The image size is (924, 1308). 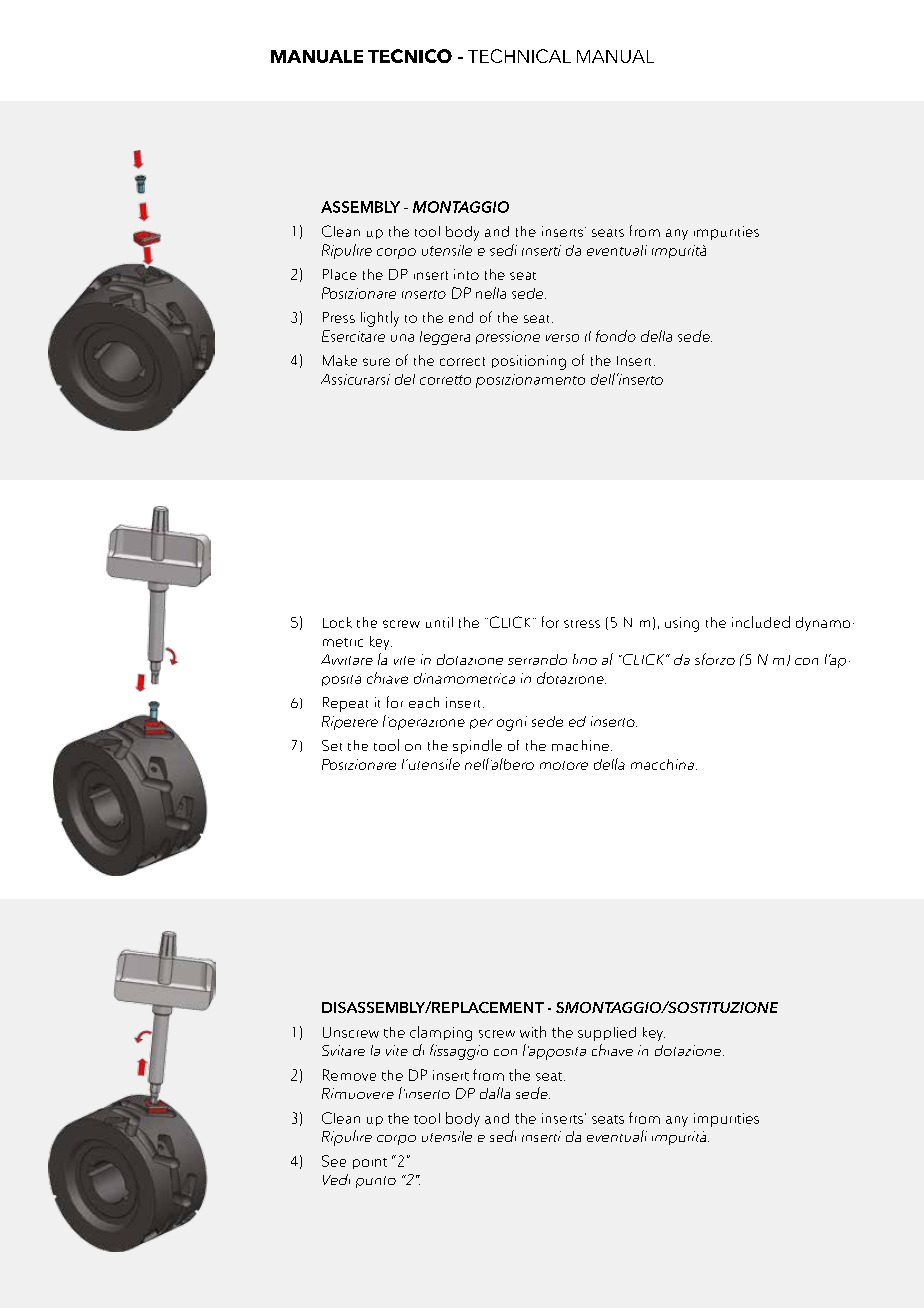 I want to click on included, so click(x=761, y=622).
